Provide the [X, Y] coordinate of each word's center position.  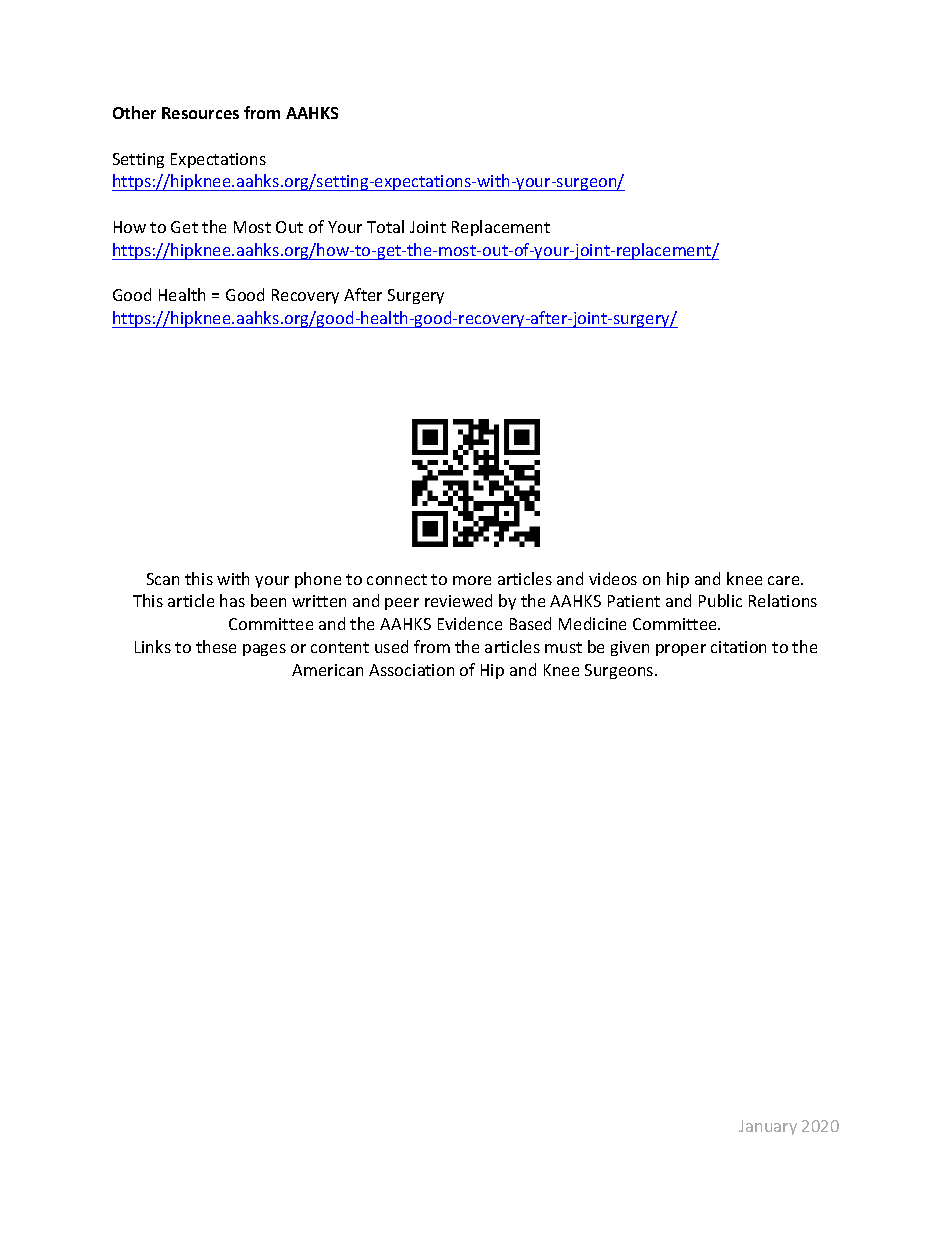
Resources [200, 113]
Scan [163, 579]
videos [613, 578]
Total [385, 226]
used [391, 646]
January [768, 1127]
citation [738, 647]
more [472, 580]
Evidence [470, 623]
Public [720, 600]
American [327, 670]
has [232, 600]
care [785, 580]
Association [411, 670]
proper [681, 650]
